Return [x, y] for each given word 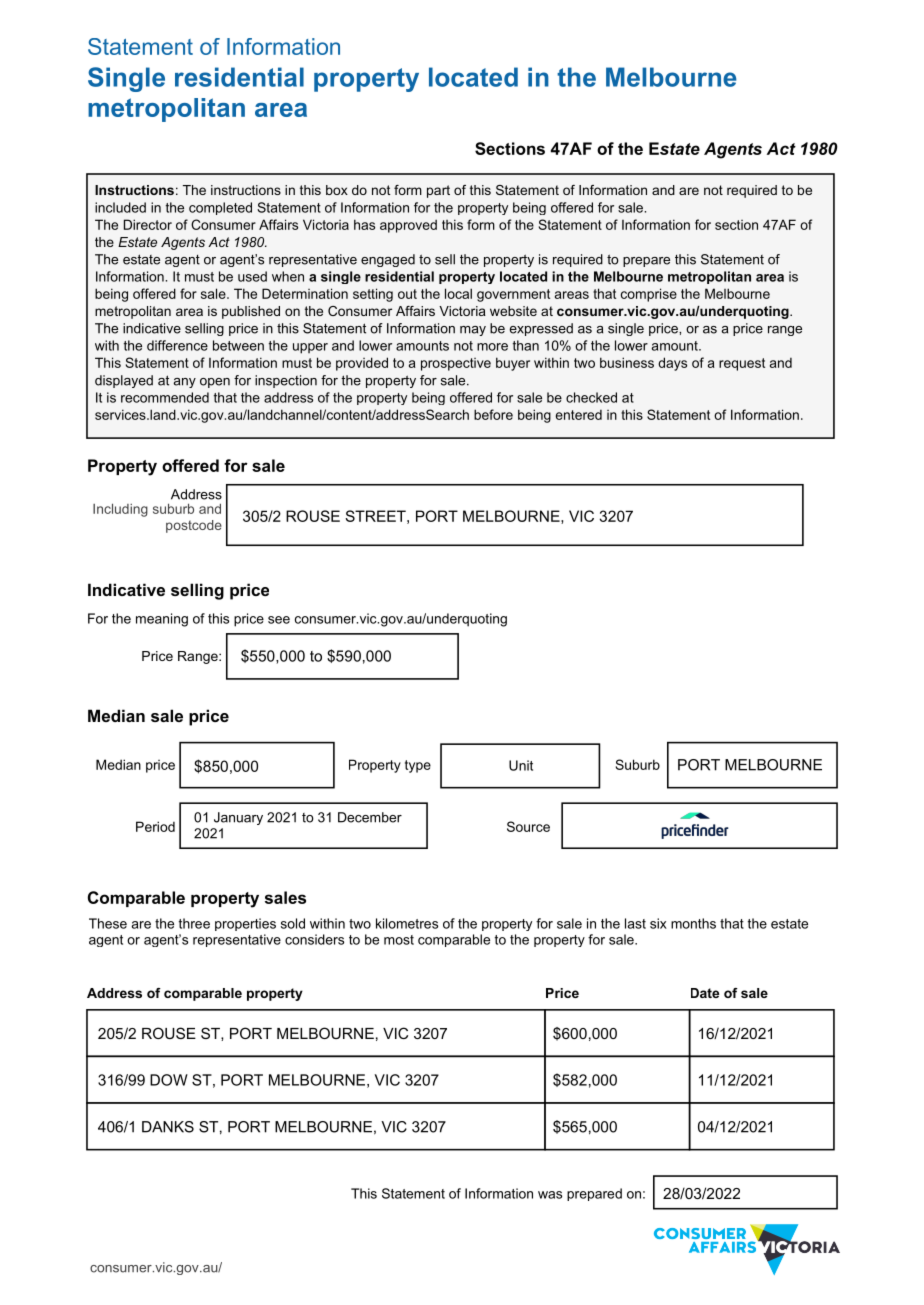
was [550, 1195]
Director [148, 224]
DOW [169, 1080]
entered [579, 415]
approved [408, 226]
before [493, 414]
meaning [162, 620]
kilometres [407, 923]
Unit [521, 765]
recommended [165, 397]
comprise [649, 295]
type [418, 766]
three [194, 923]
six [658, 923]
